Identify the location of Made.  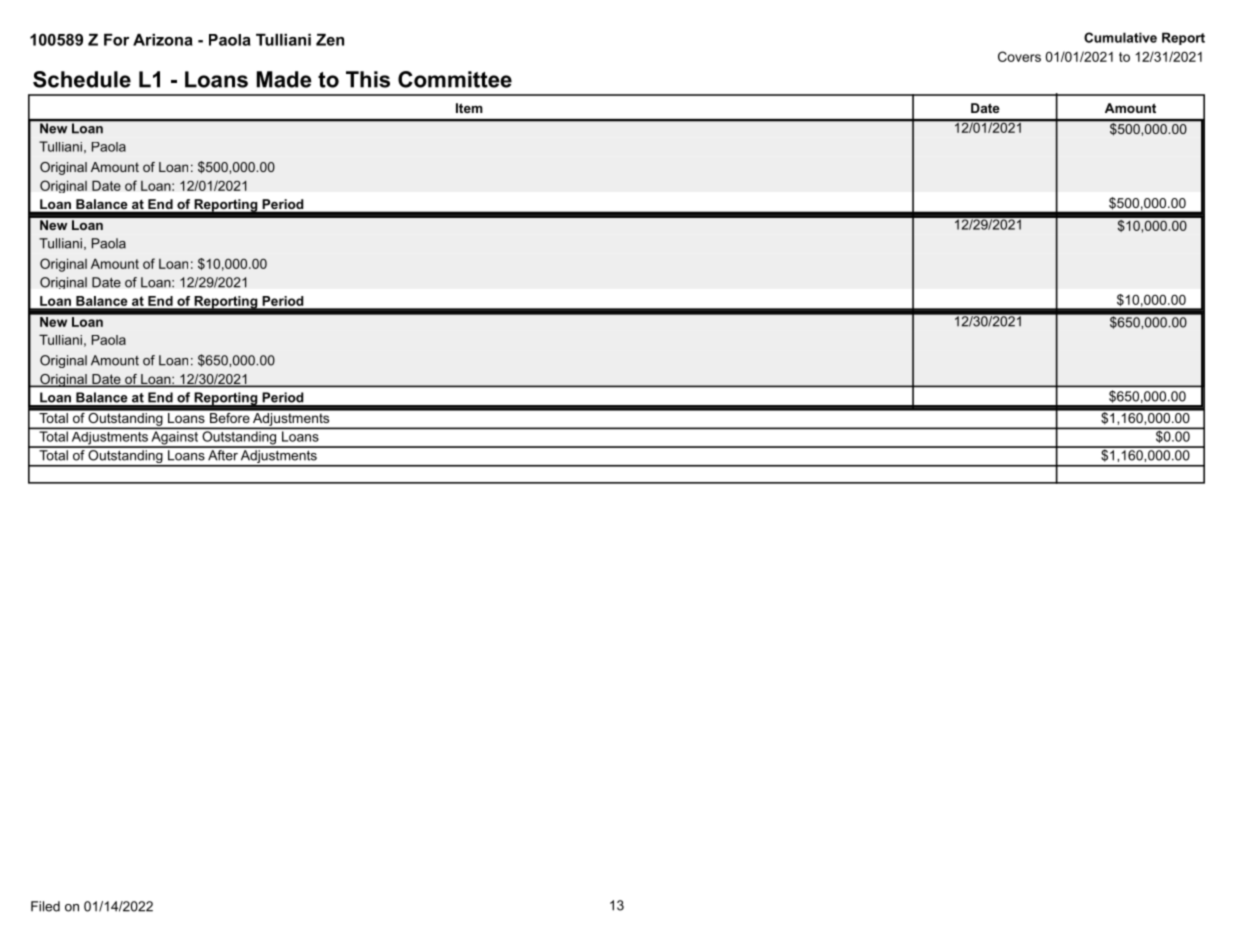
(284, 79).
